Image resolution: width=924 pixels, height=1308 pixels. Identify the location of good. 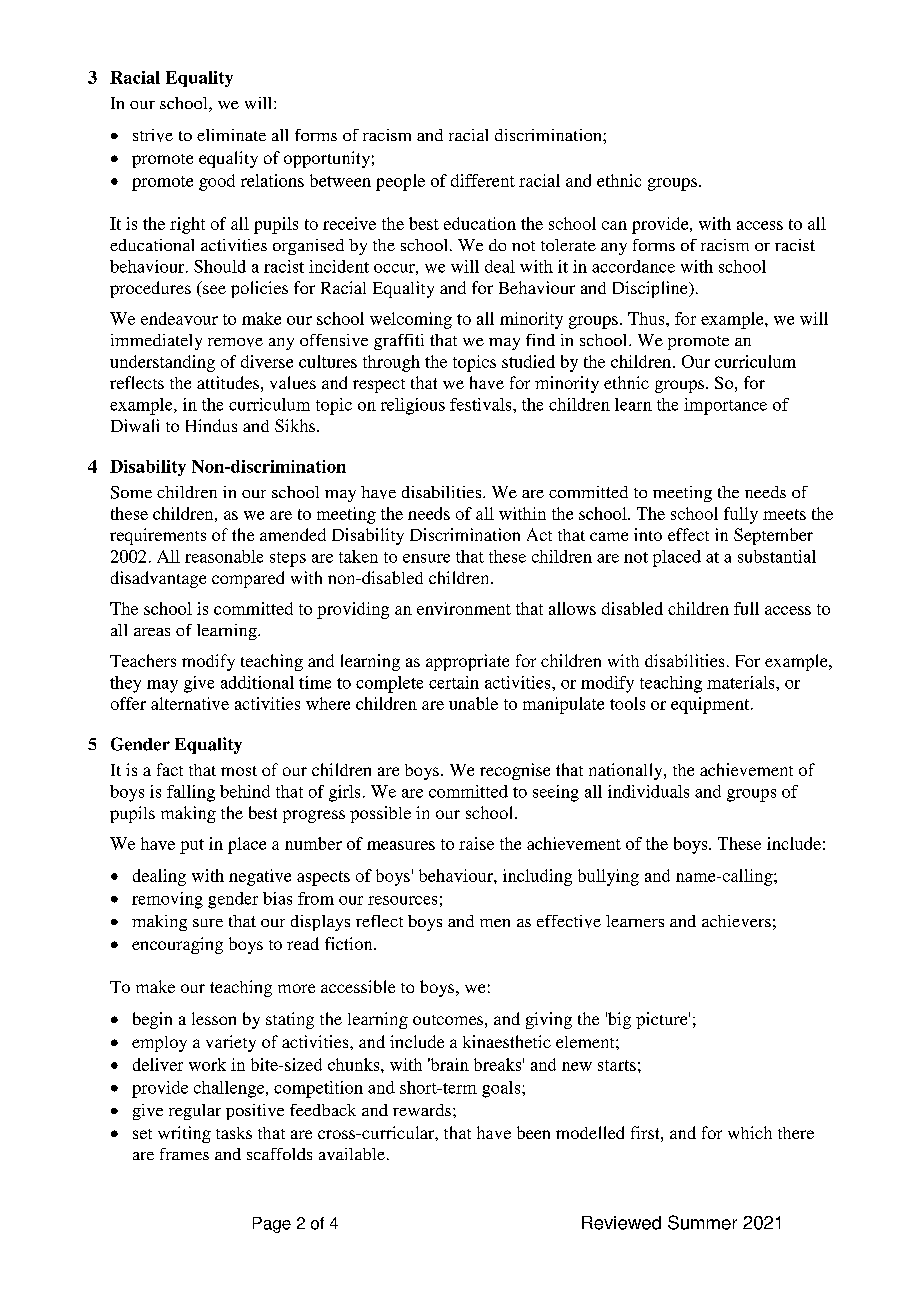
(217, 182).
